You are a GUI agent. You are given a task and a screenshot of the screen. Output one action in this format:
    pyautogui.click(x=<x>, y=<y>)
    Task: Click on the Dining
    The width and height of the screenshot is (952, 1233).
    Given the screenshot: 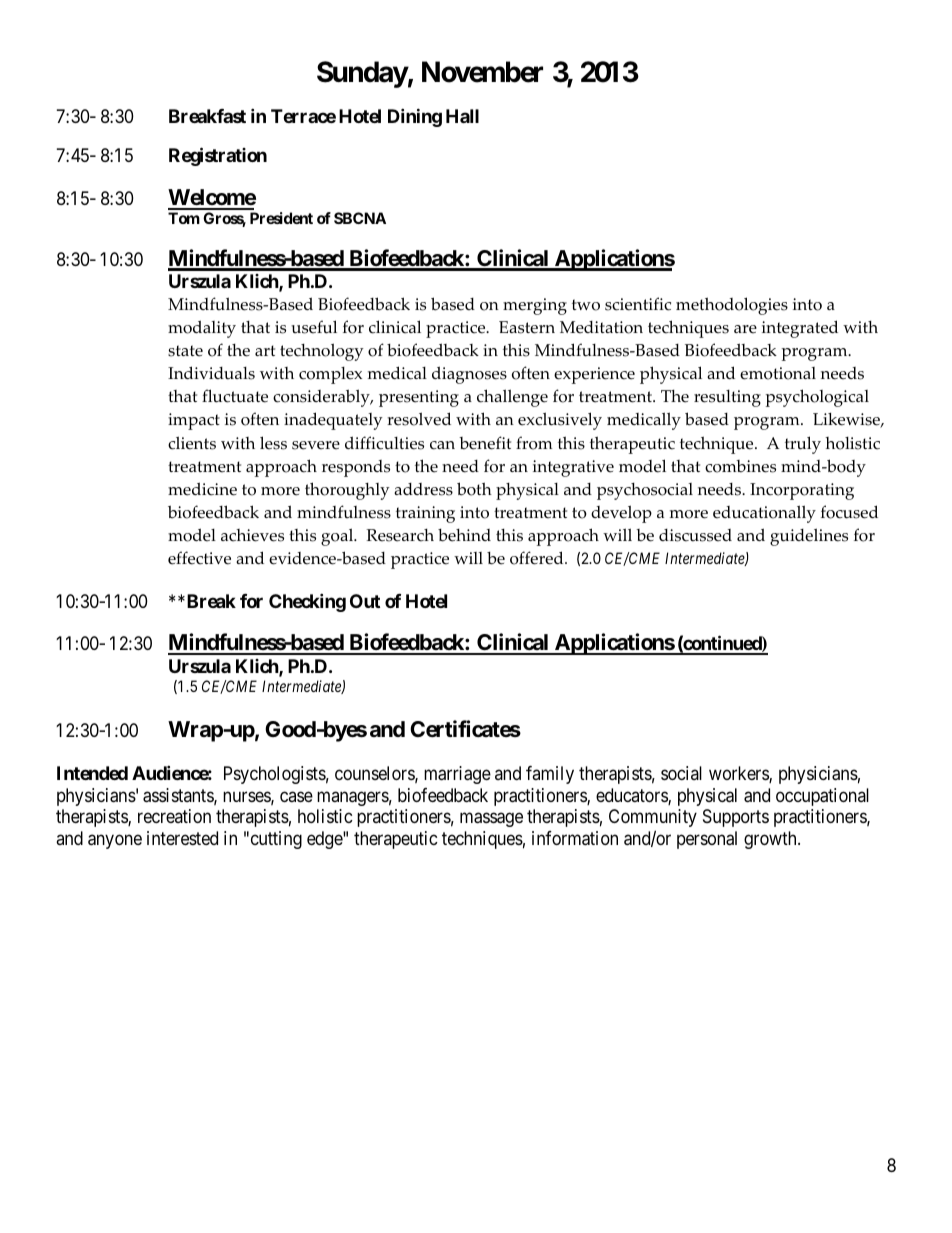 What is the action you would take?
    pyautogui.click(x=415, y=117)
